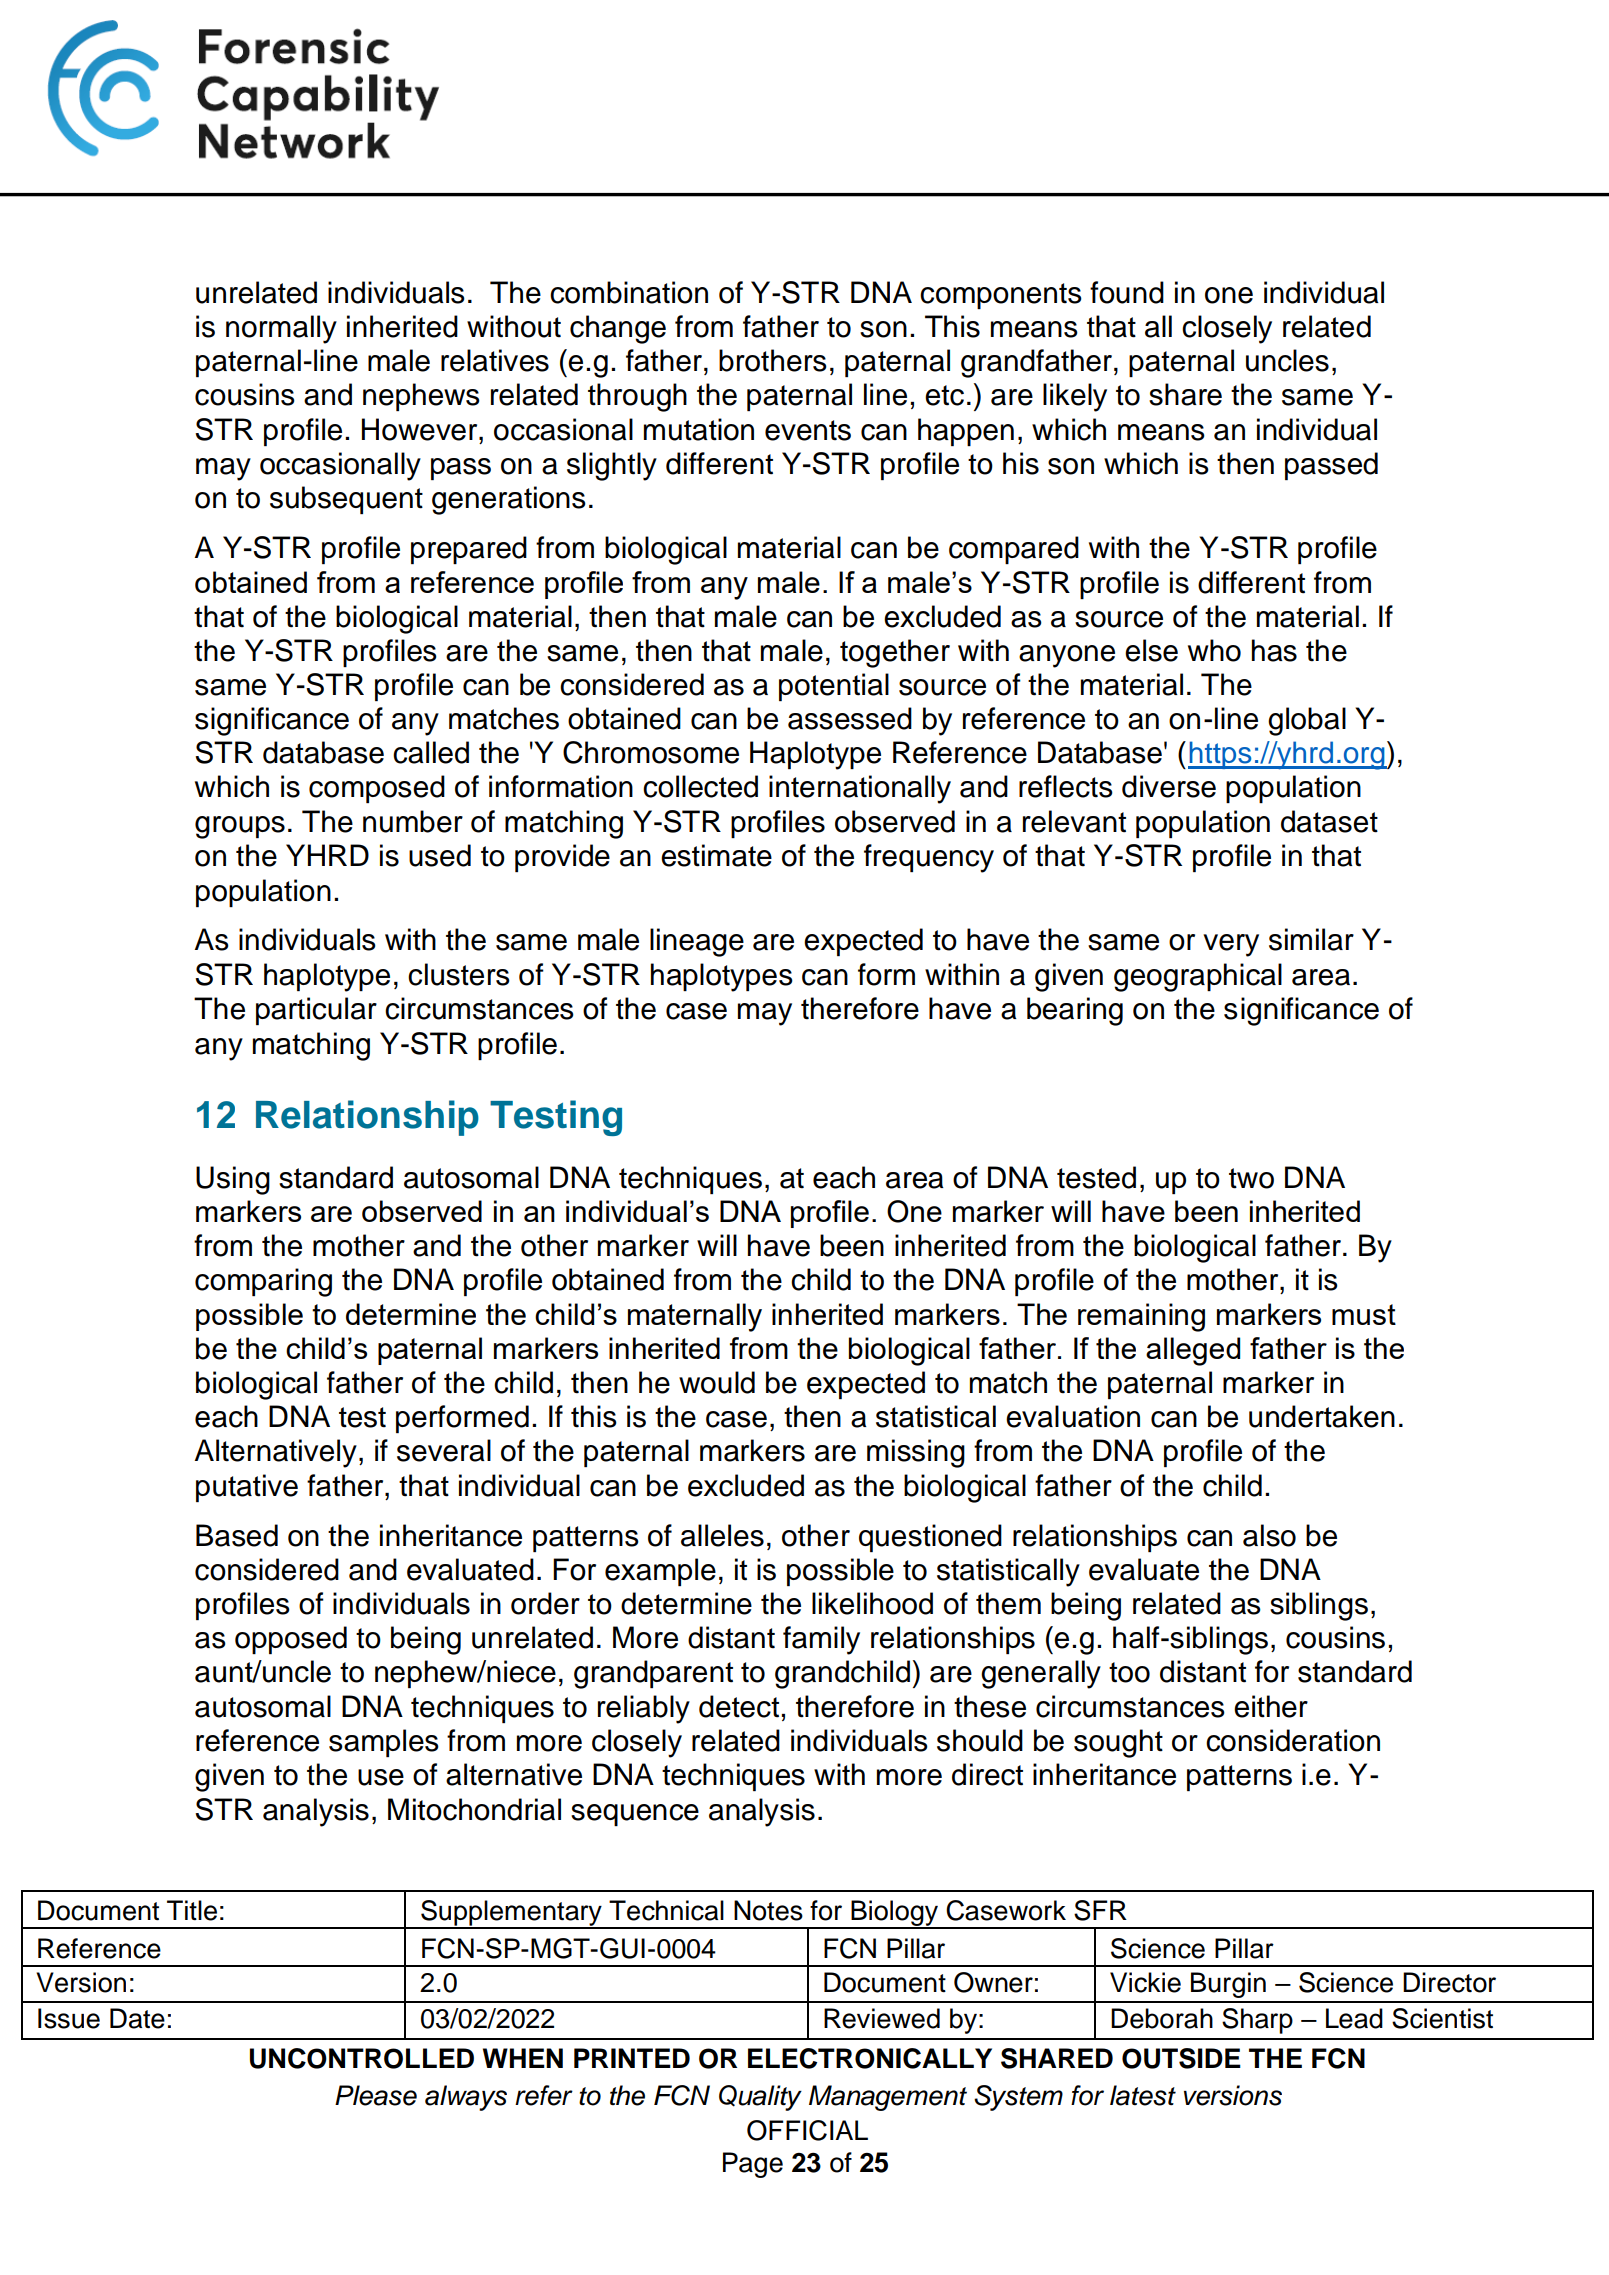 This page has width=1609, height=2275. Describe the element at coordinates (1269, 1535) in the page. I see `also` at that location.
